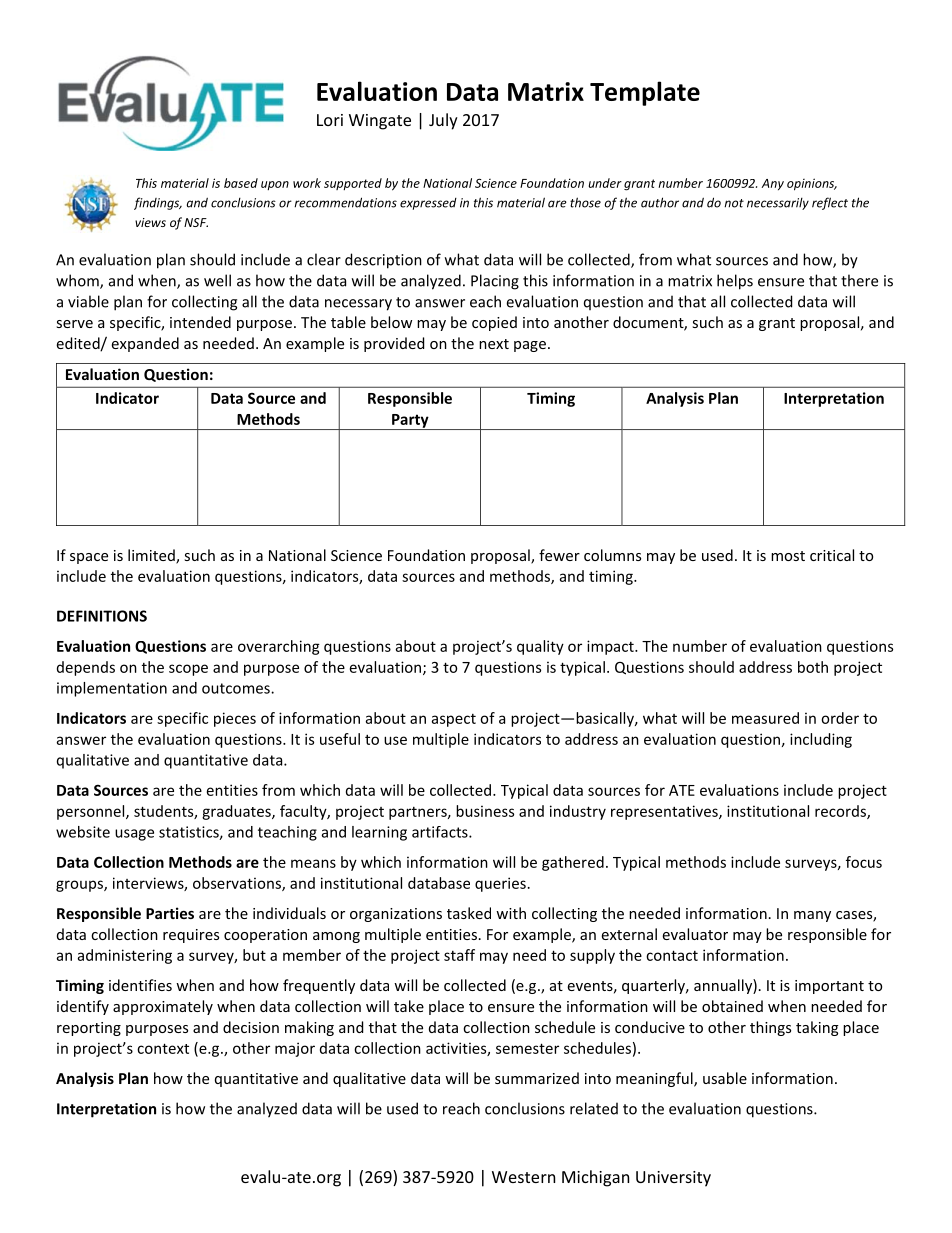 This screenshot has height=1233, width=952. Describe the element at coordinates (152, 556) in the screenshot. I see `limited` at that location.
